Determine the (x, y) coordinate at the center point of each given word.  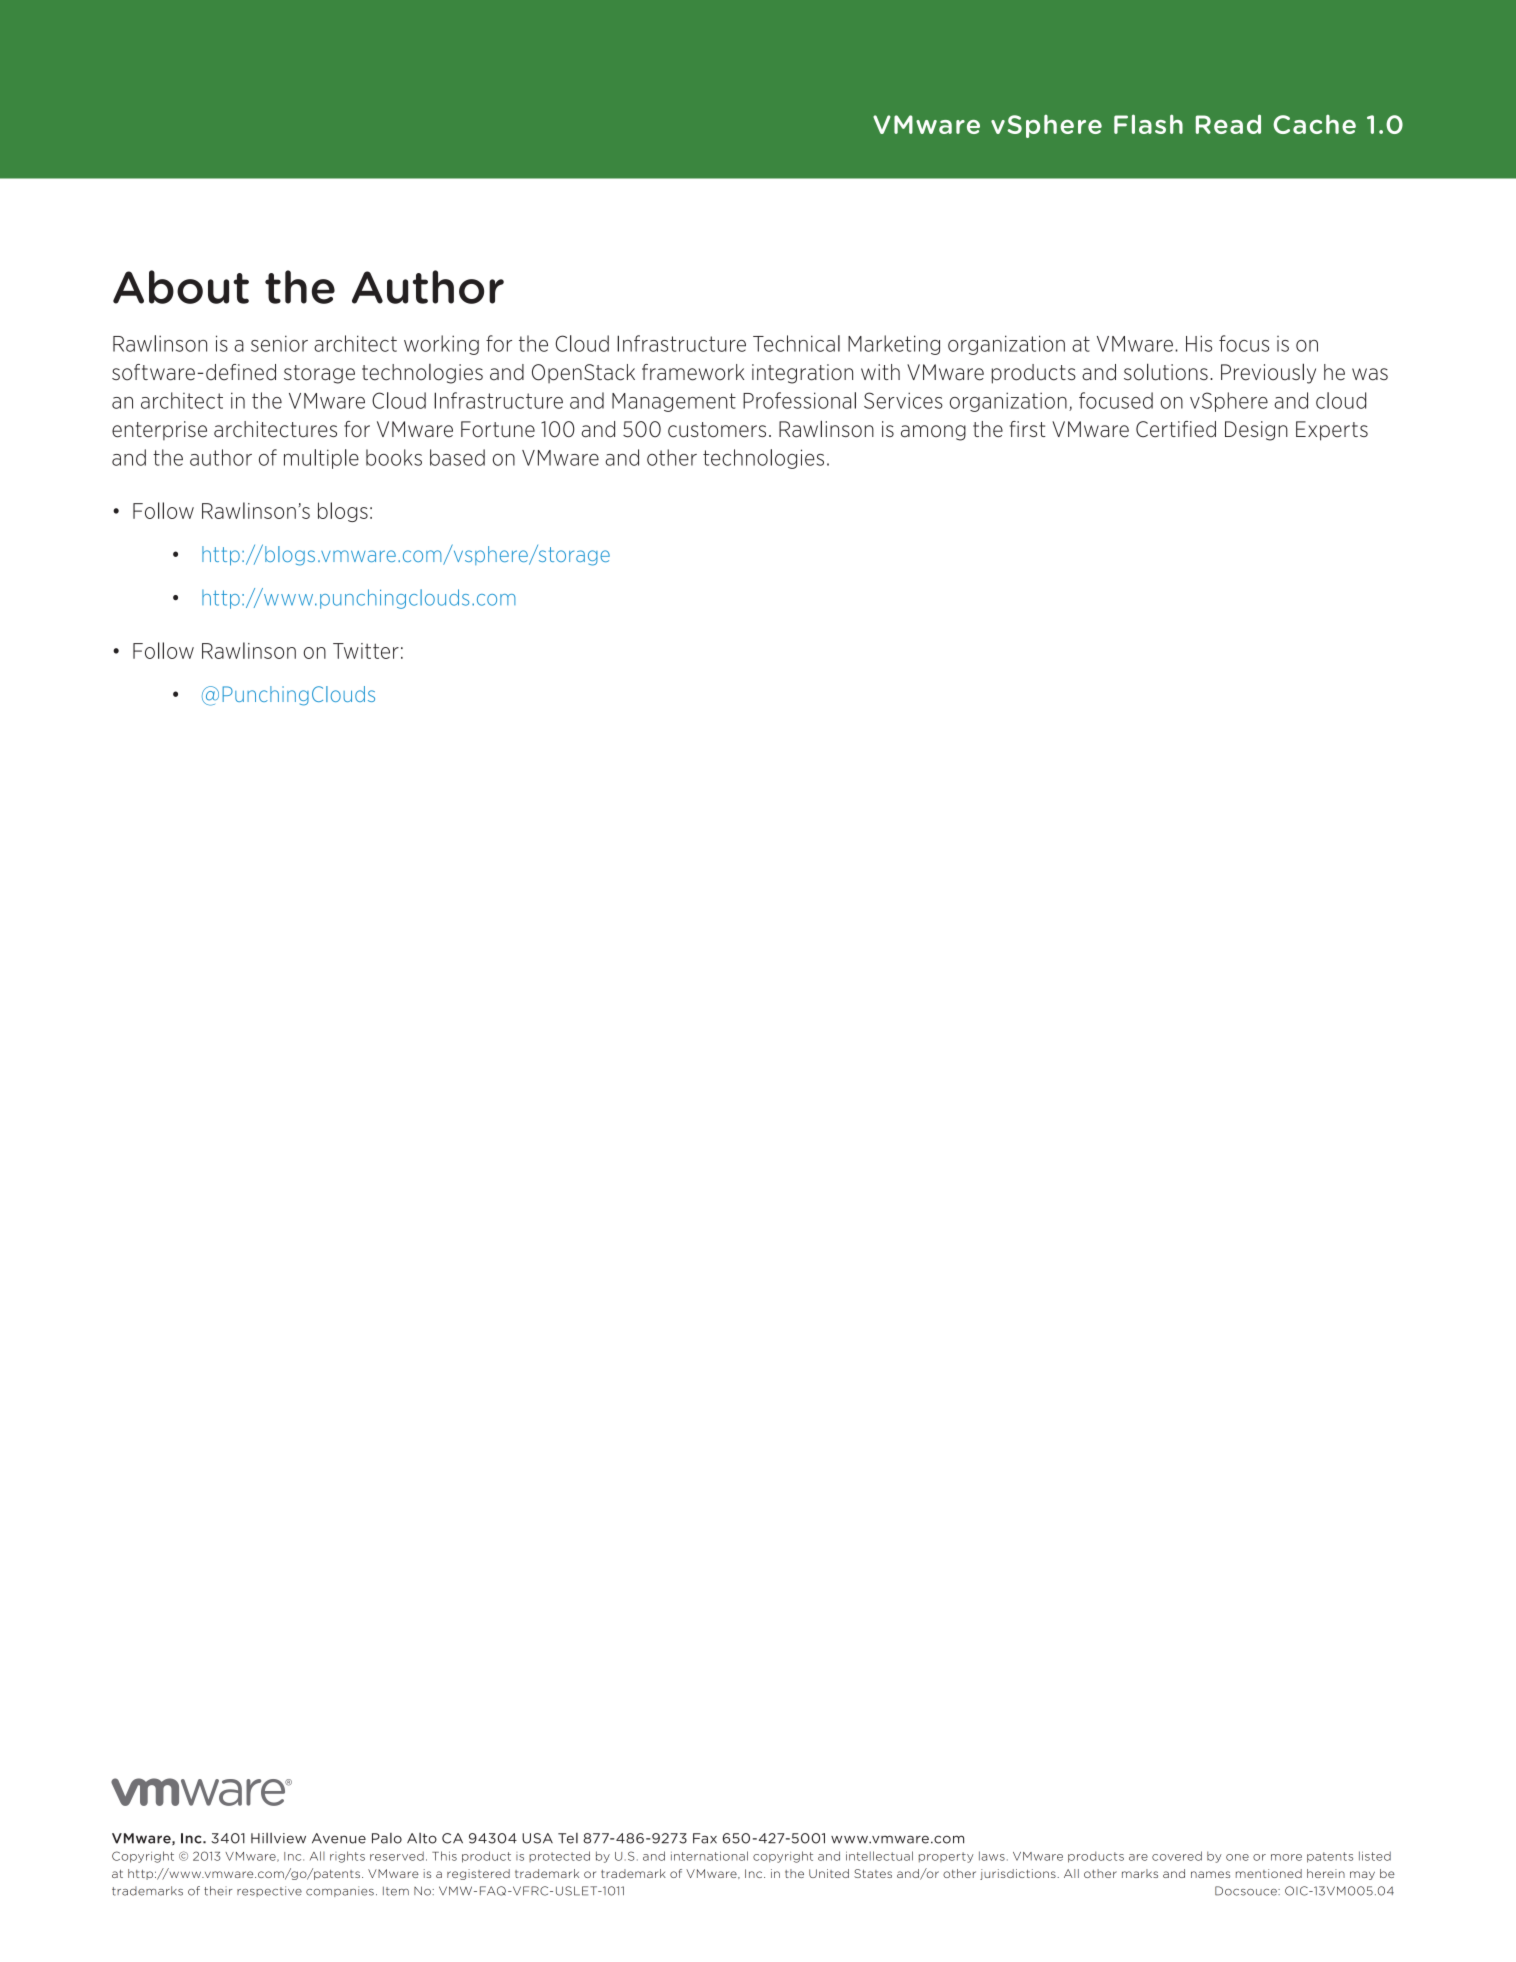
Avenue (339, 1838)
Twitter (366, 651)
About (181, 287)
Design (1256, 431)
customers (717, 430)
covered (1177, 1856)
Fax (705, 1838)
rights (347, 1857)
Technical (796, 343)
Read (1228, 124)
